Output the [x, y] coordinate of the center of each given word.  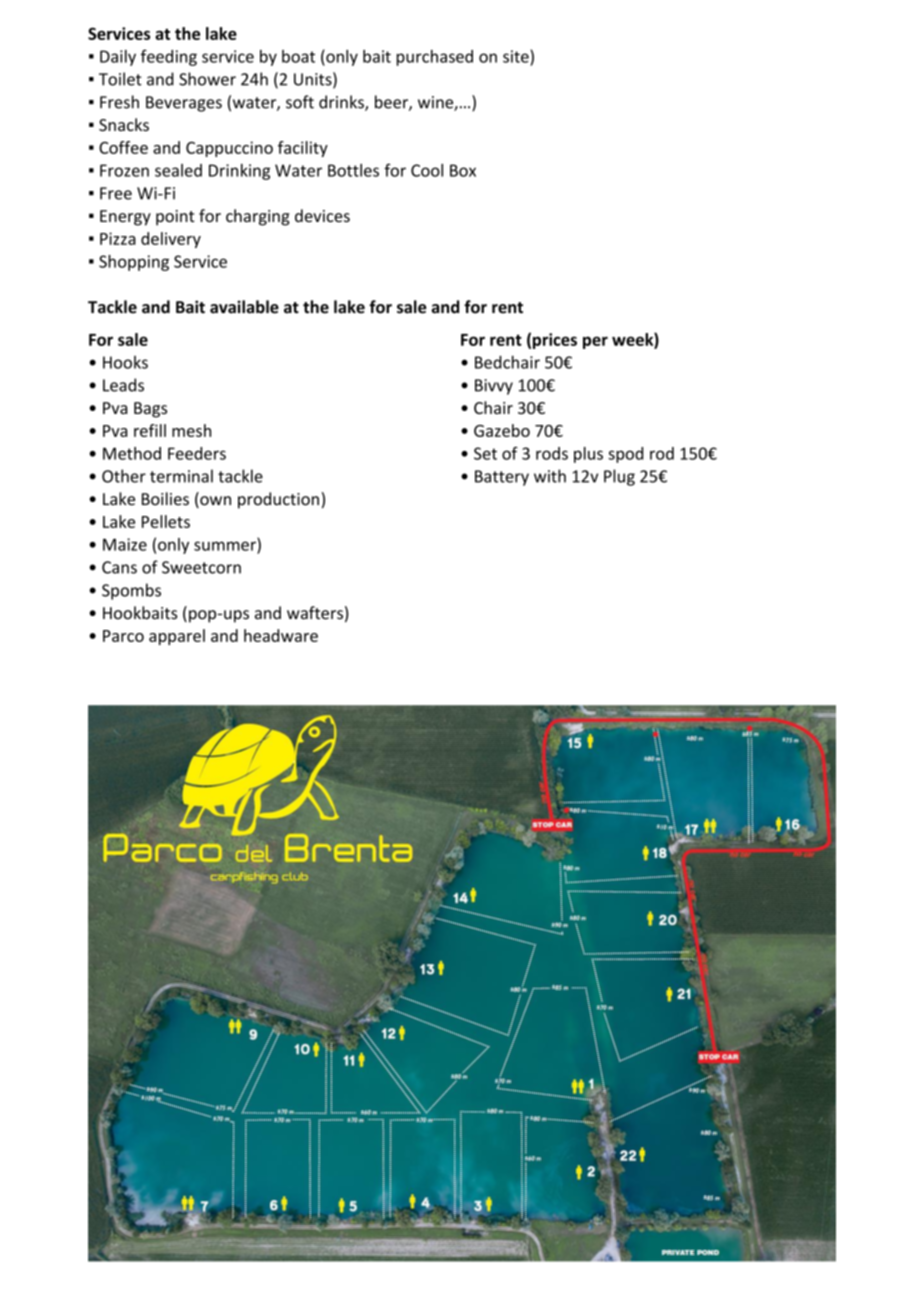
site [516, 56]
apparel [177, 637]
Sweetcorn [201, 567]
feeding [169, 57]
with [550, 476]
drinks [342, 103]
